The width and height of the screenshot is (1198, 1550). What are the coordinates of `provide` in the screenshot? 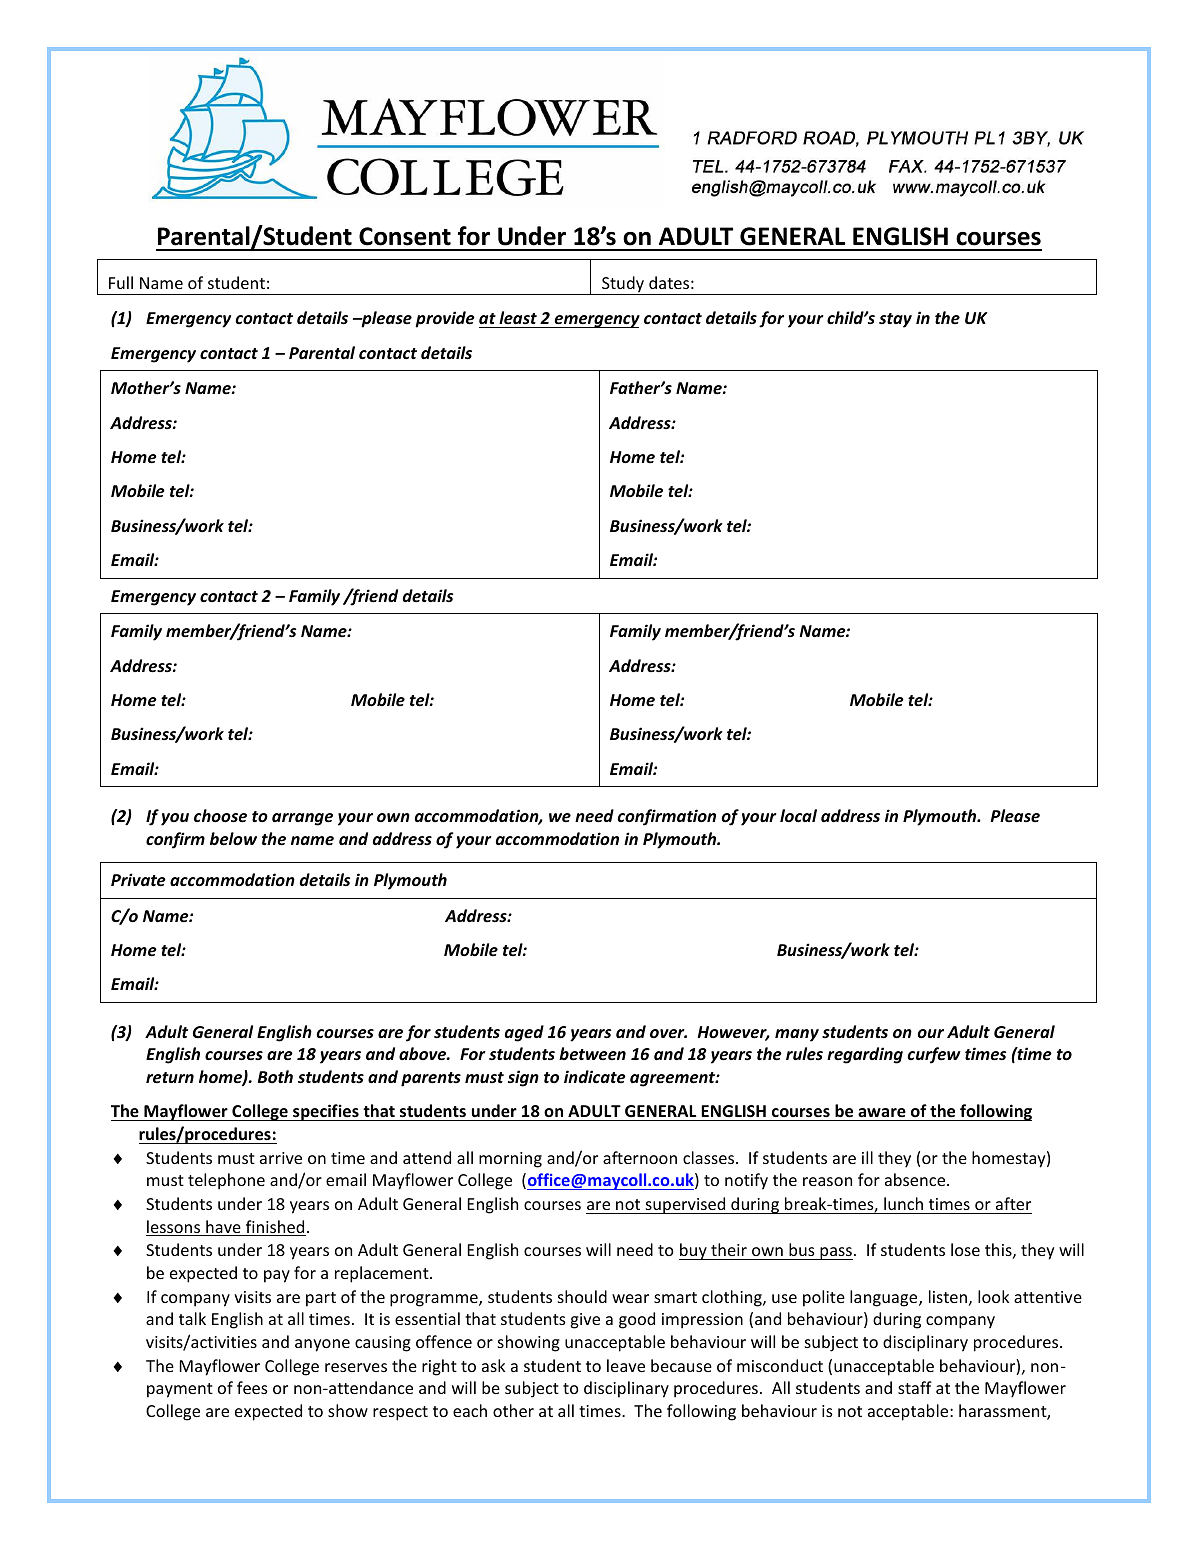 It's located at (445, 319).
